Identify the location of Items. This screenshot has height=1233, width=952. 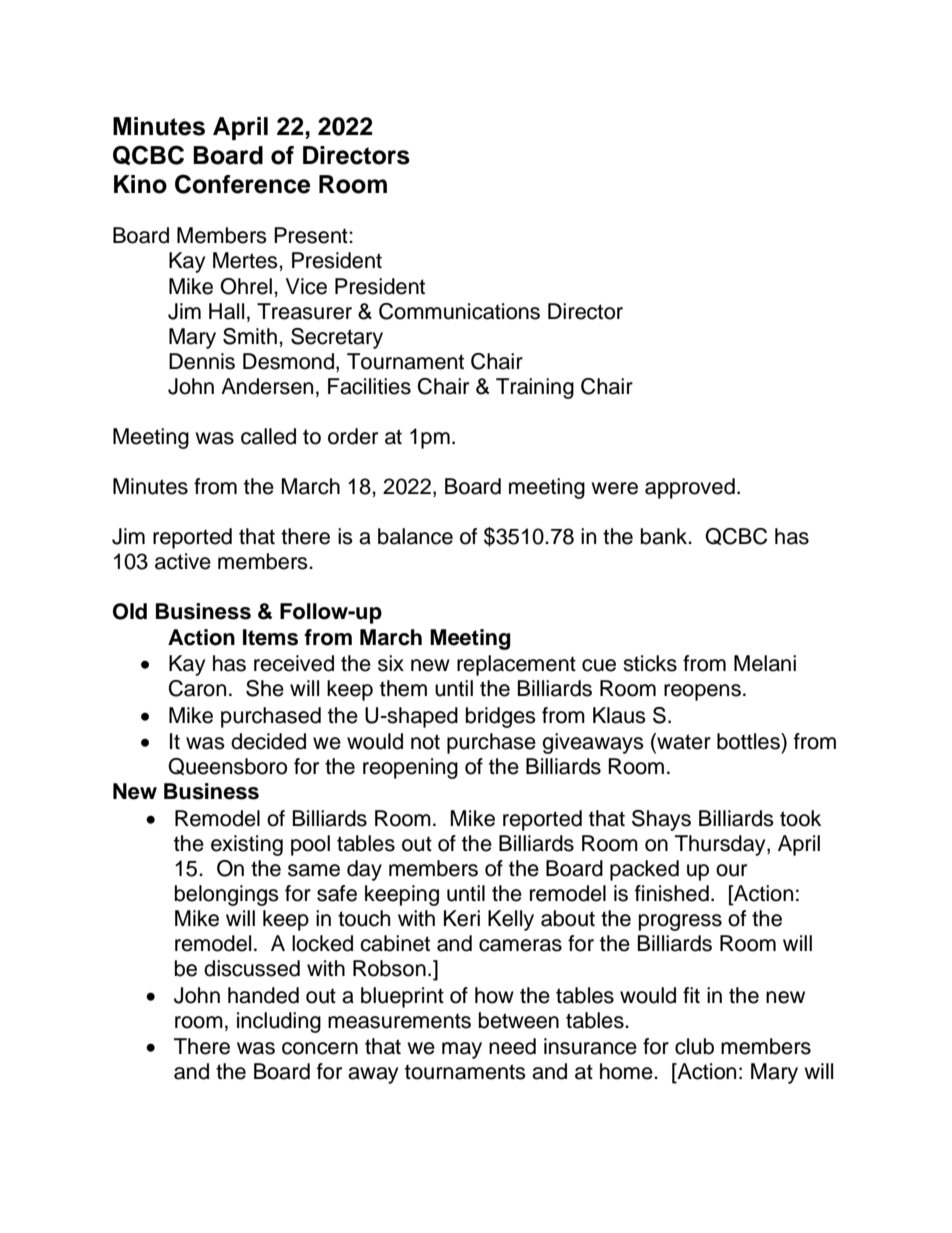
(270, 637).
